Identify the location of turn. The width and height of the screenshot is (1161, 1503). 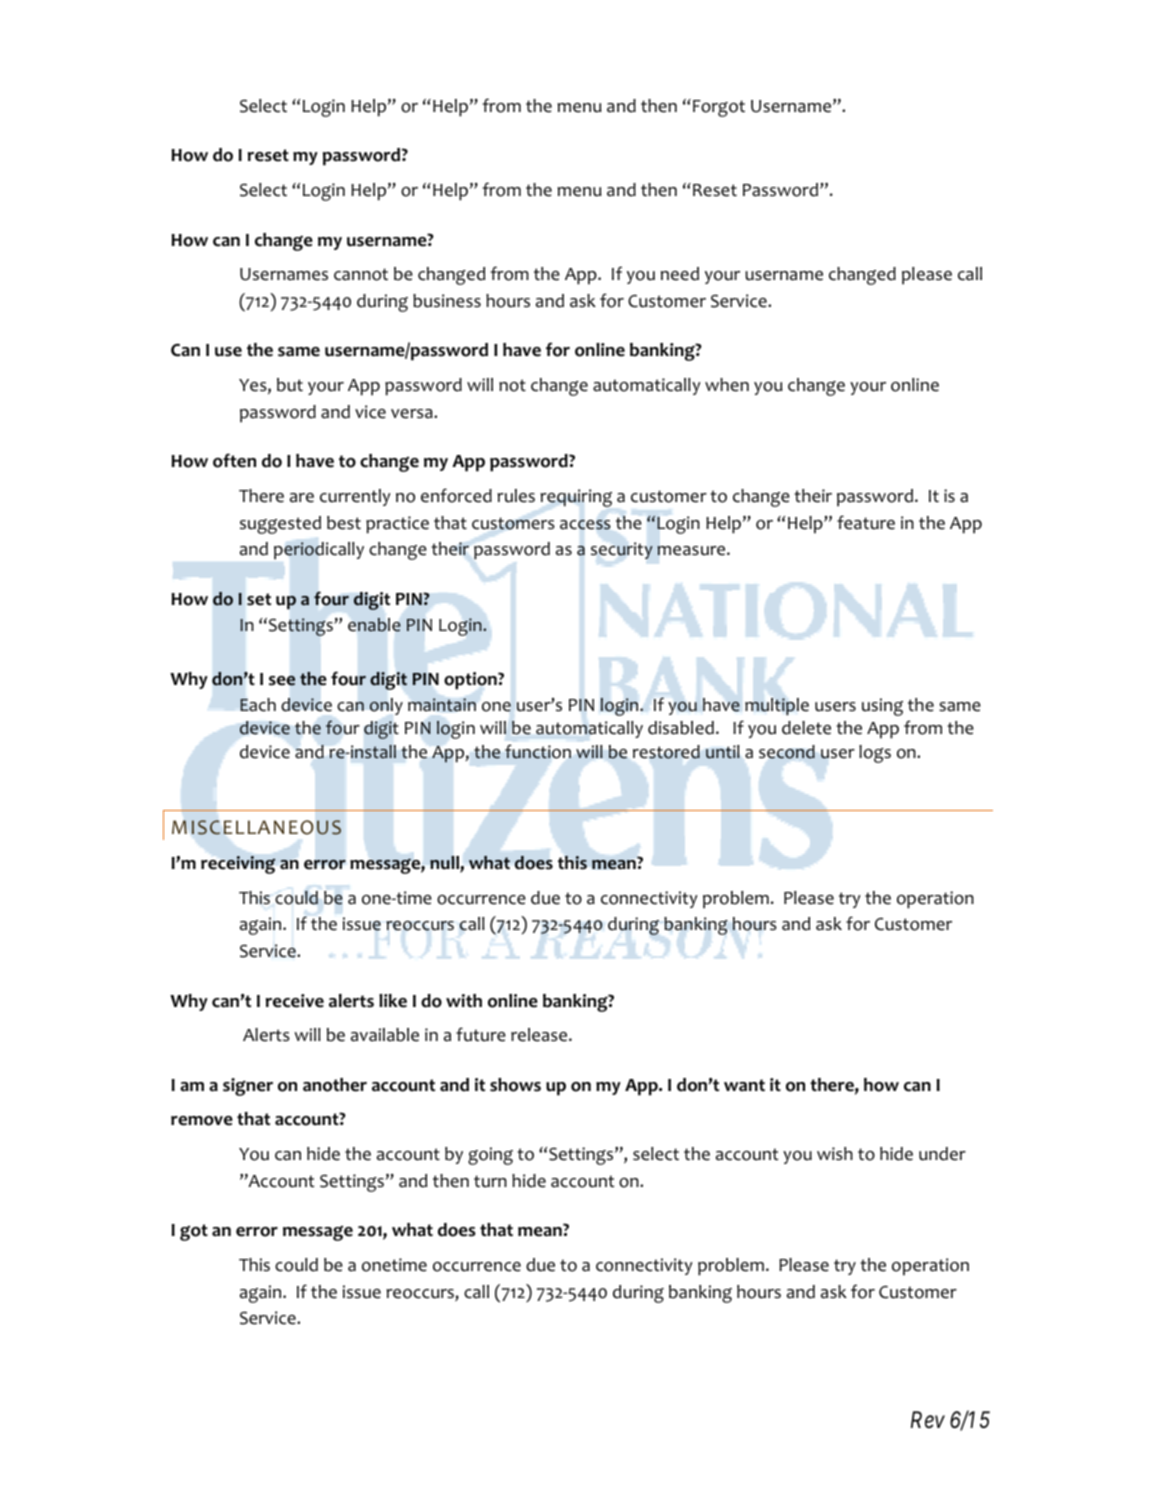
(490, 1181).
